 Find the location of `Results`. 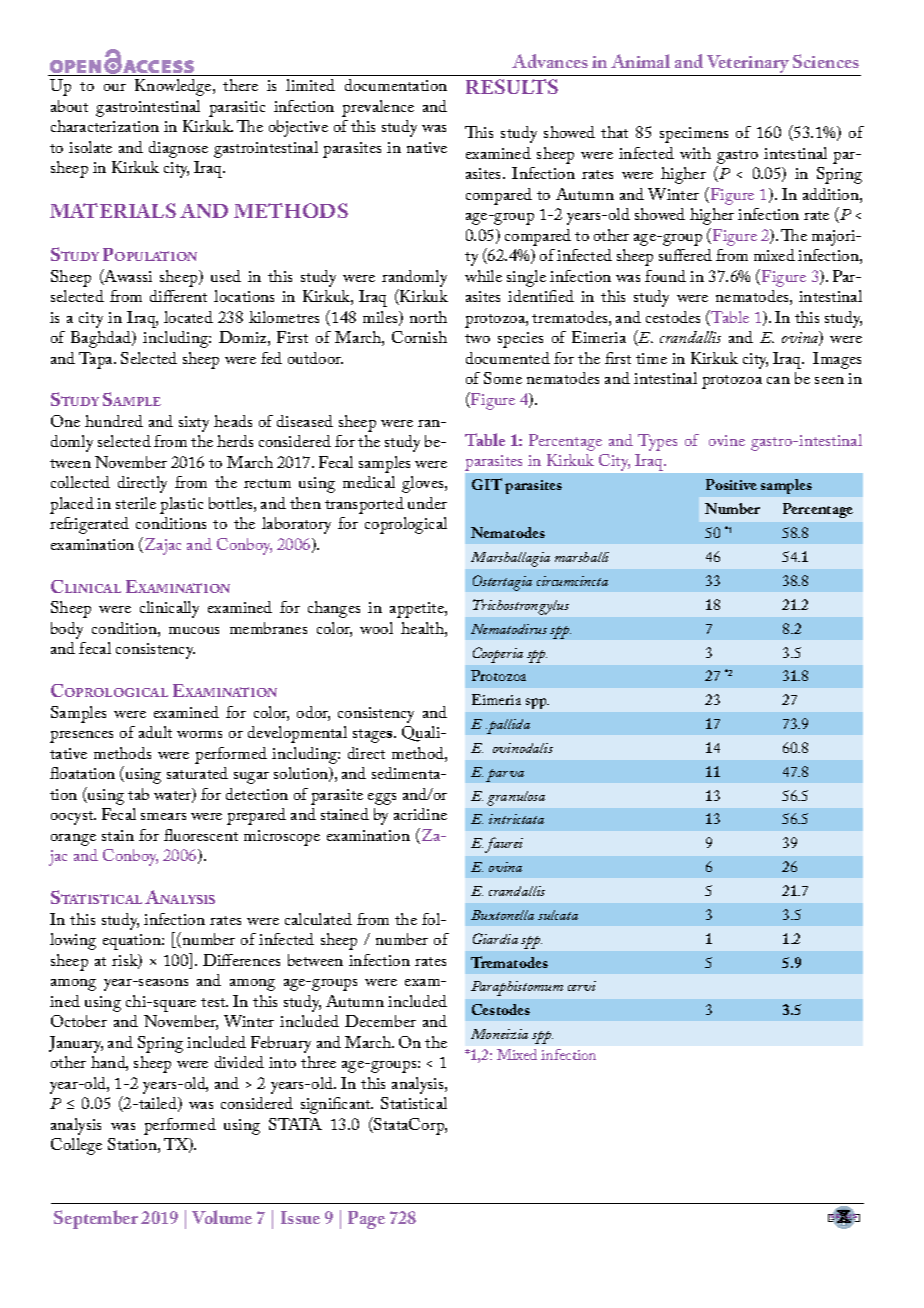

Results is located at coordinates (512, 86).
